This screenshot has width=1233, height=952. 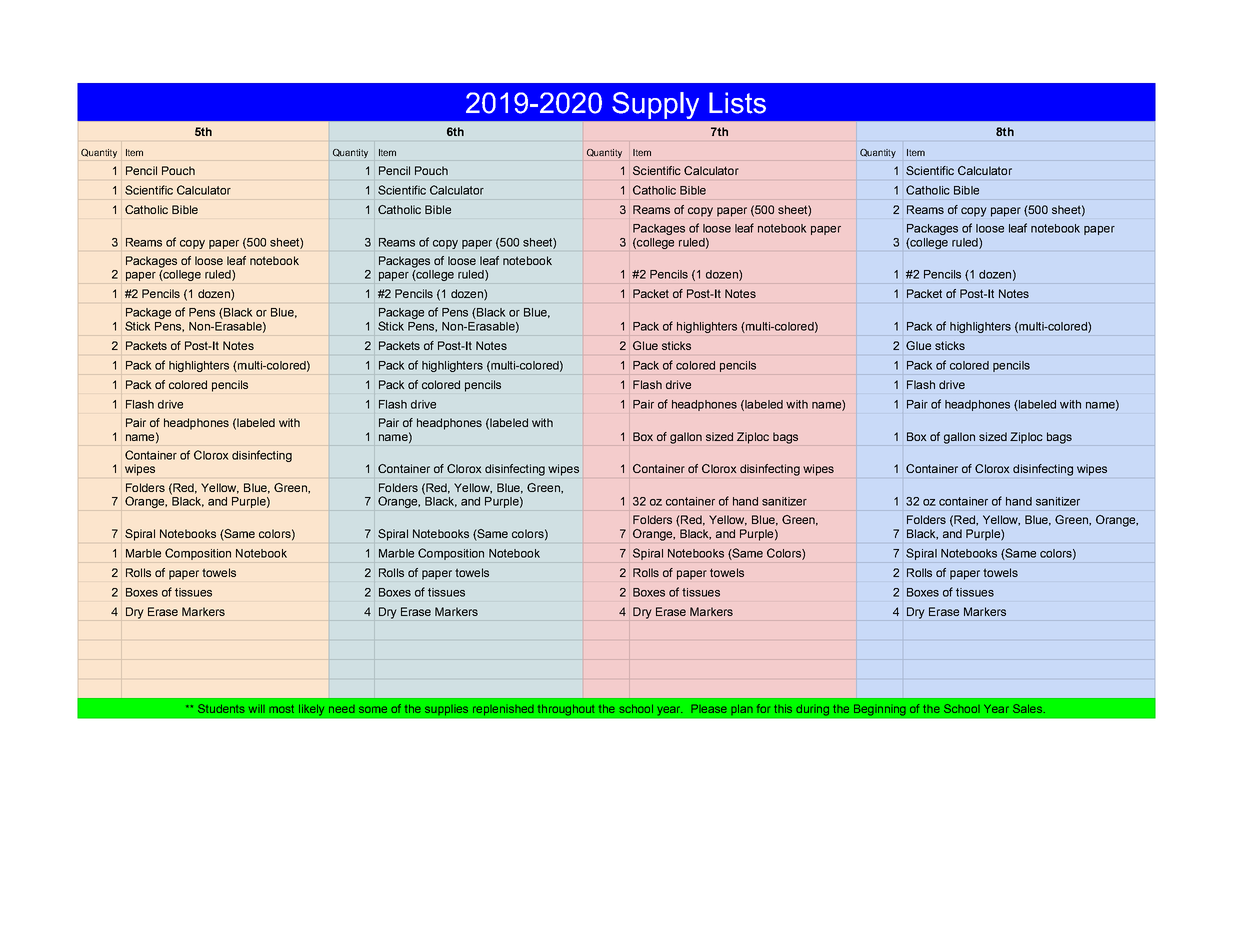 What do you see at coordinates (566, 710) in the screenshot?
I see `throughout` at bounding box center [566, 710].
